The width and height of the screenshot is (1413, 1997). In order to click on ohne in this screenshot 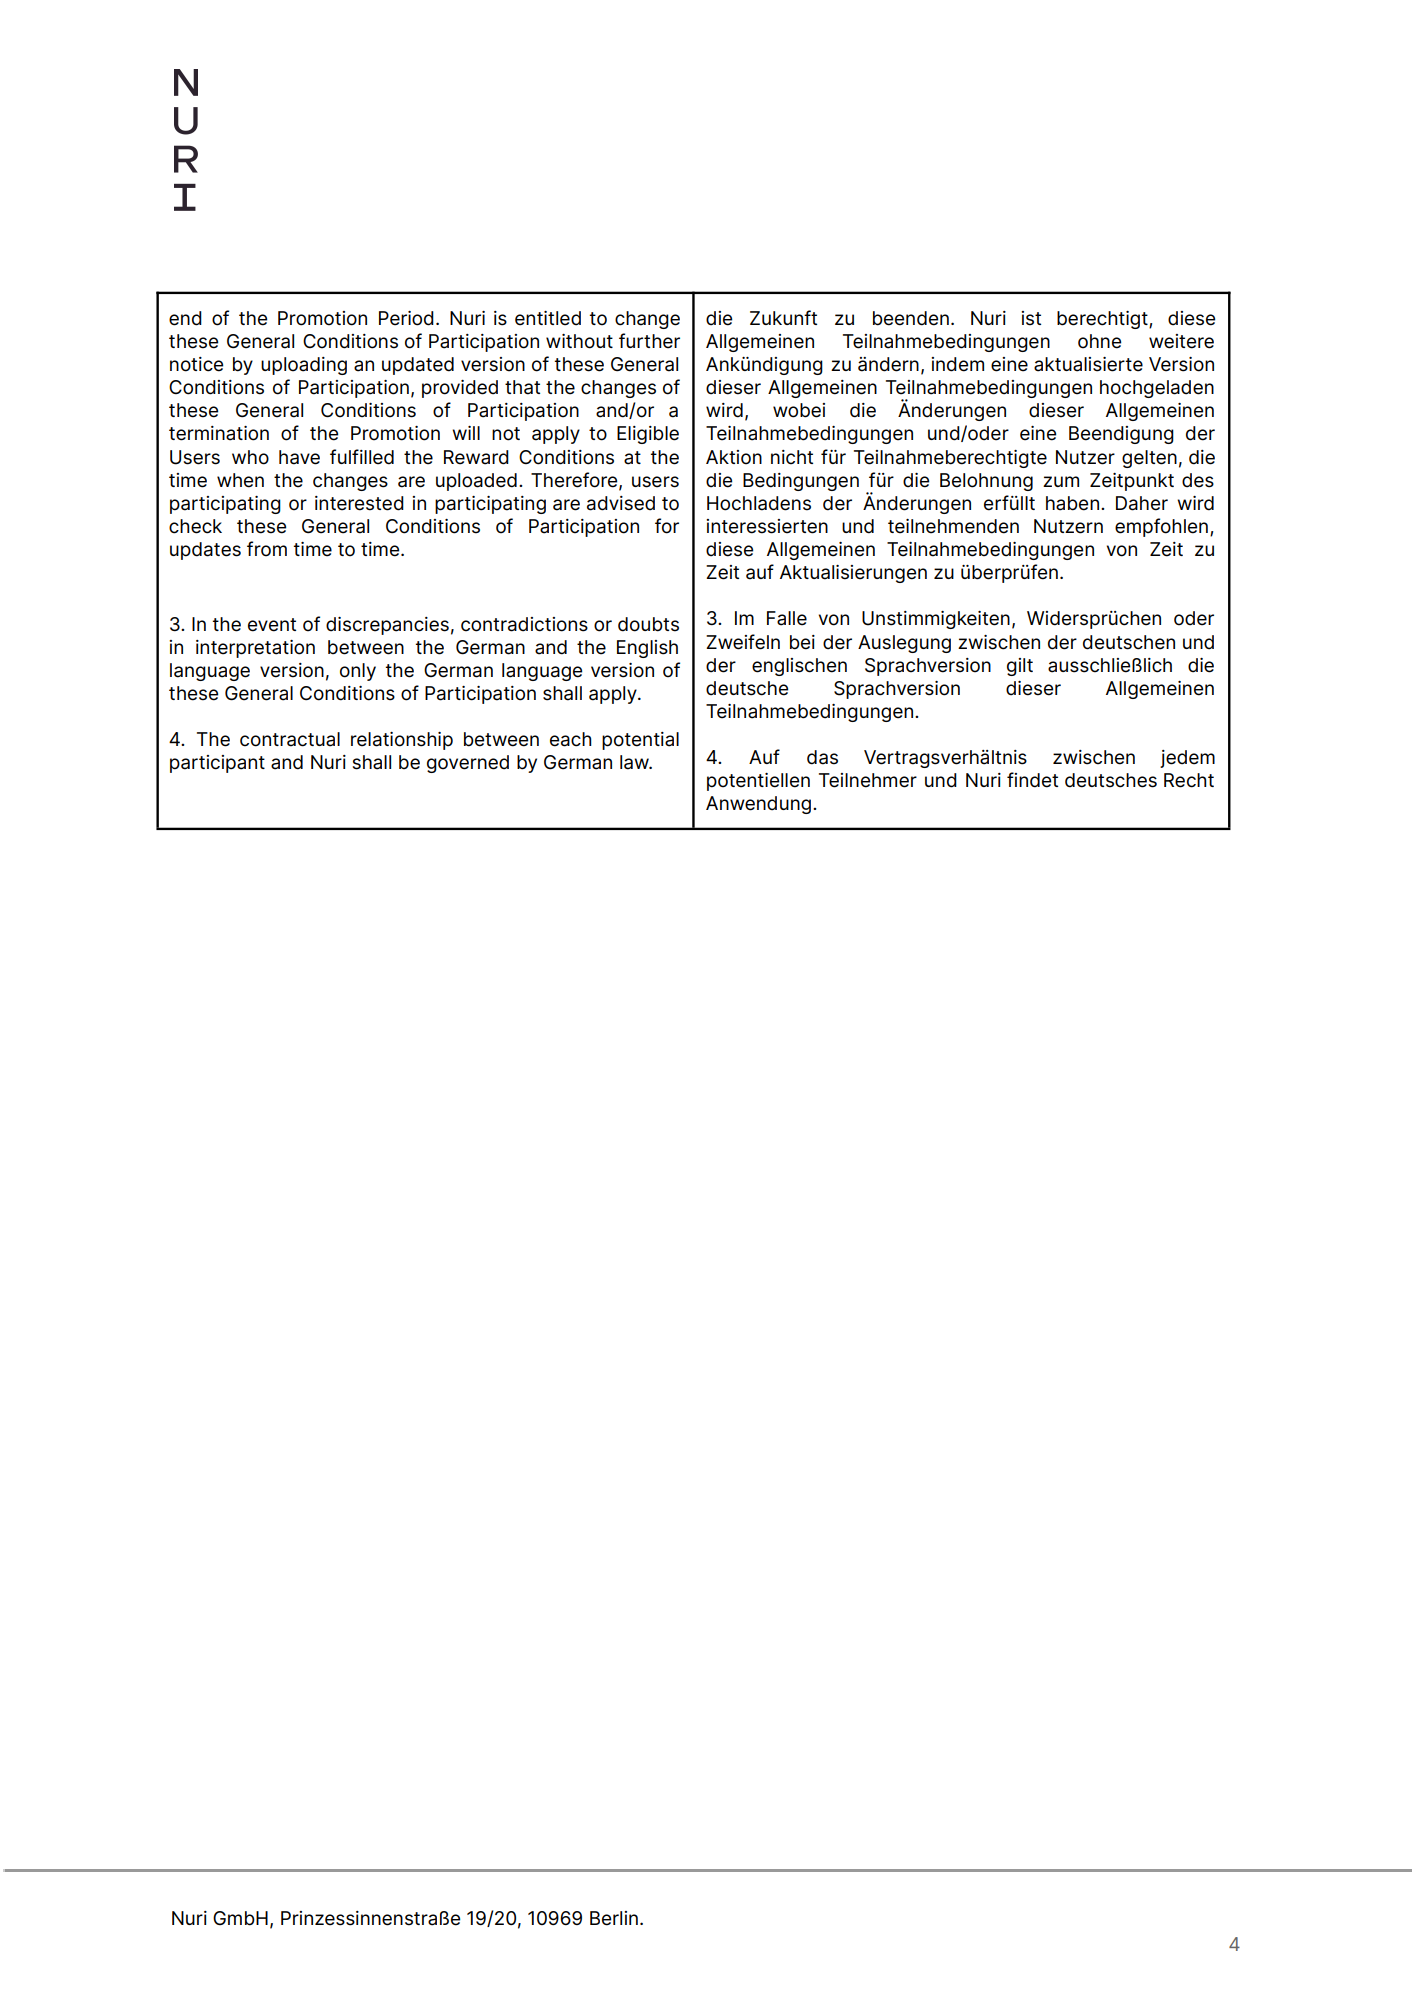, I will do `click(1099, 341)`.
